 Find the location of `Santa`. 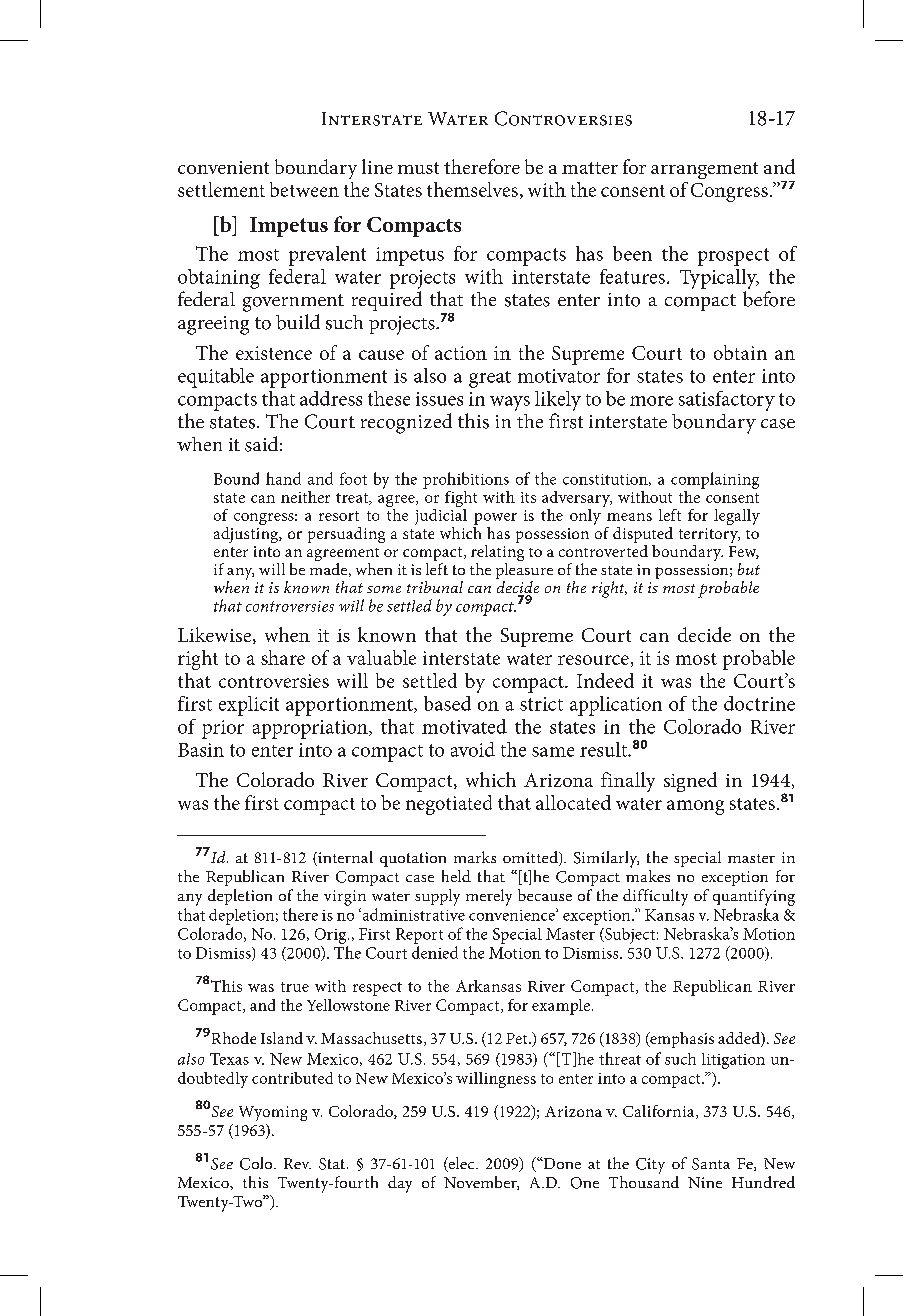

Santa is located at coordinates (711, 1164).
